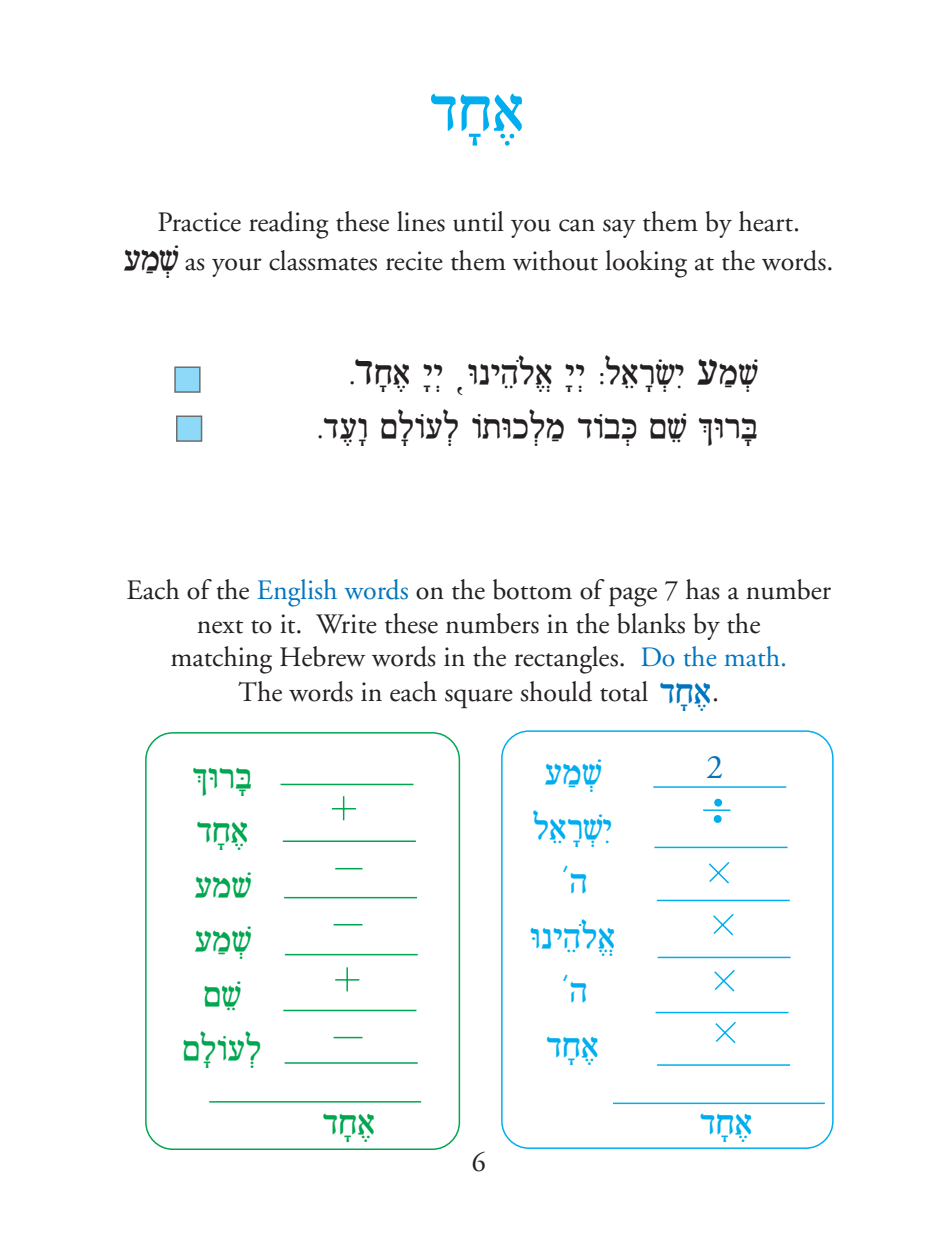 The height and width of the image is (1233, 952). I want to click on until, so click(478, 221).
